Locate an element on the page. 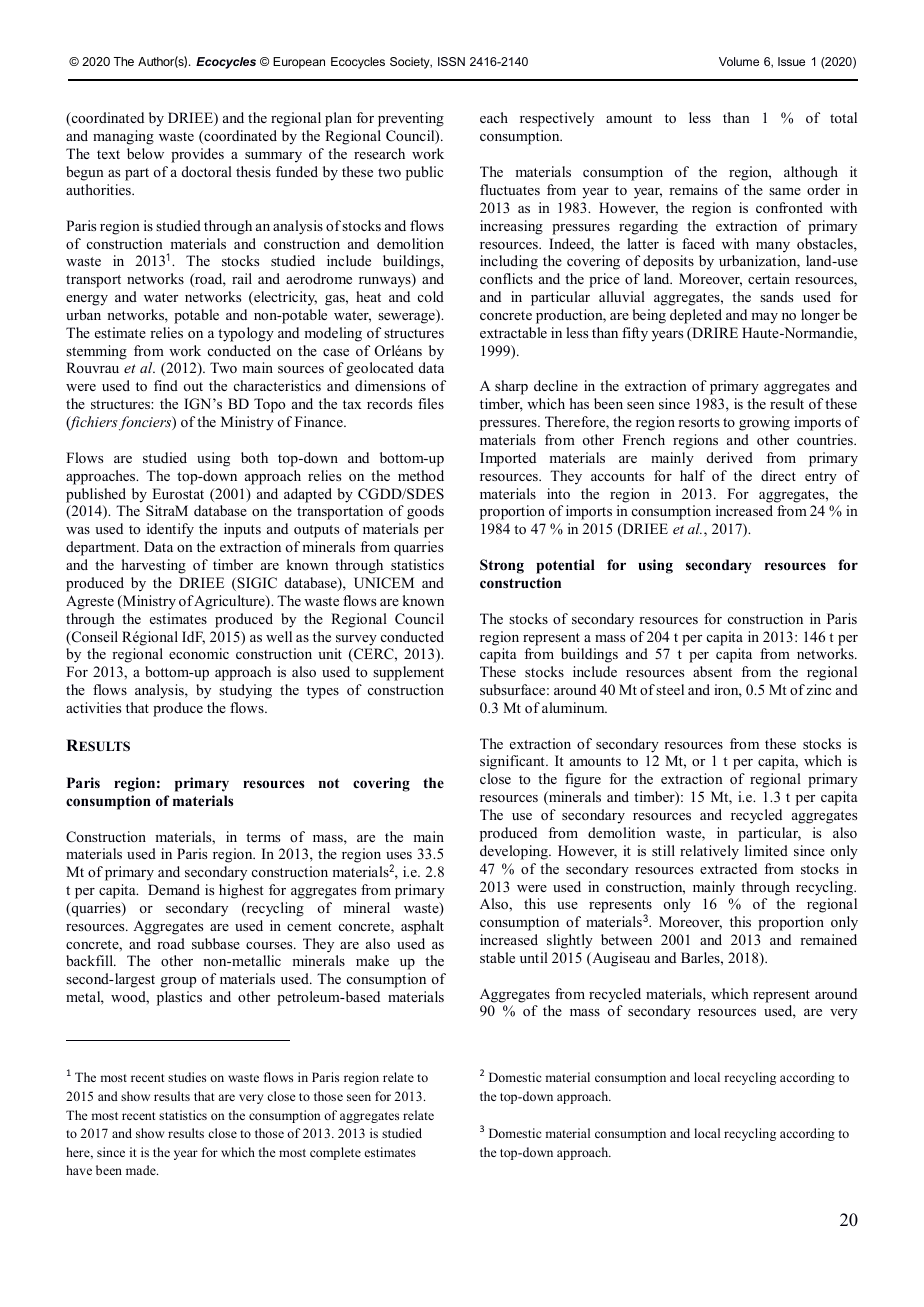  absent is located at coordinates (712, 671).
